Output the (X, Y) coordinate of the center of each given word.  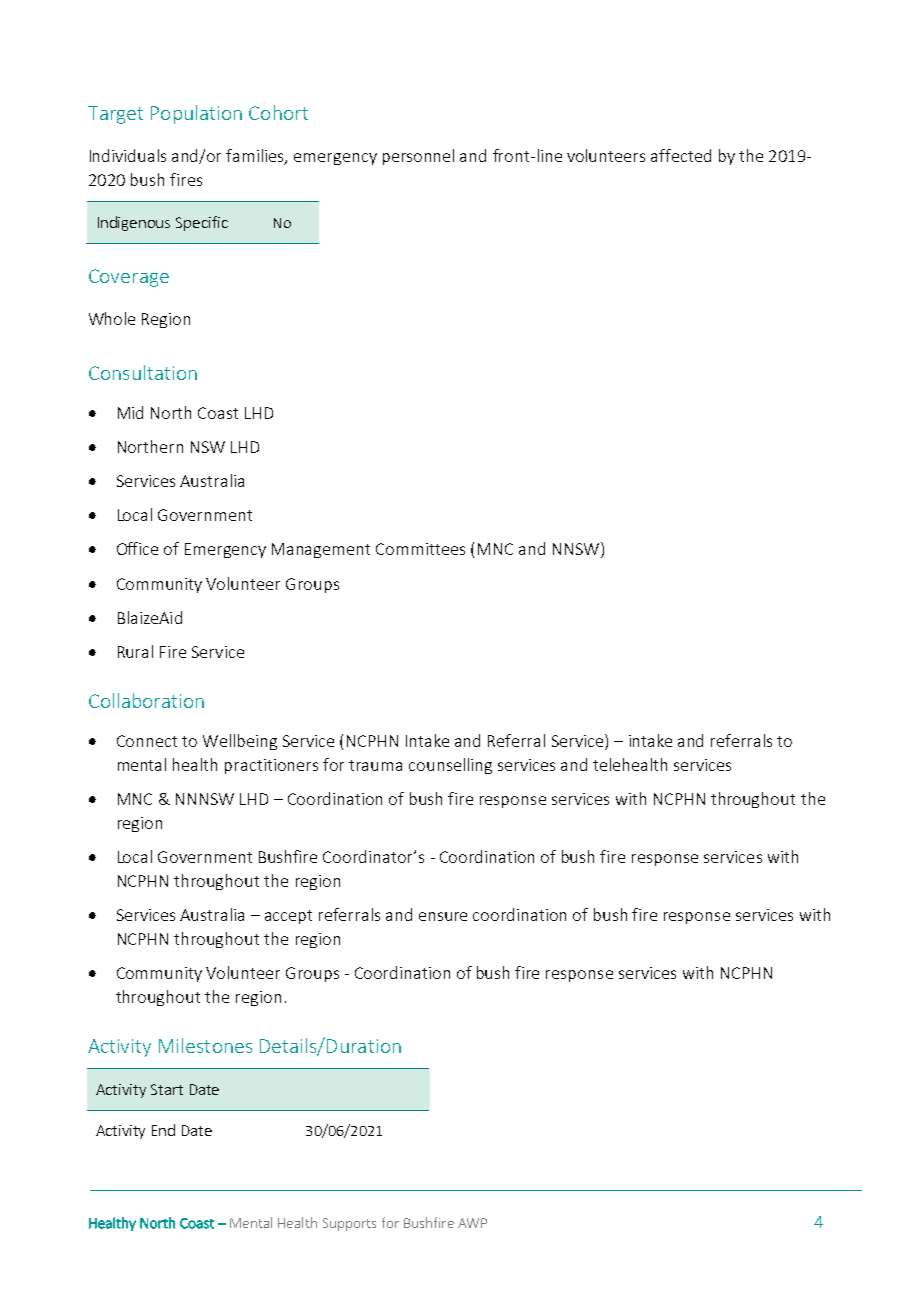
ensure (443, 916)
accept (288, 917)
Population (196, 114)
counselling (450, 766)
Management (321, 550)
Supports (349, 1224)
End (163, 1130)
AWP (472, 1223)
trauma (375, 765)
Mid (130, 412)
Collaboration (146, 700)
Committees (420, 549)
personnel (418, 157)
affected (681, 155)
